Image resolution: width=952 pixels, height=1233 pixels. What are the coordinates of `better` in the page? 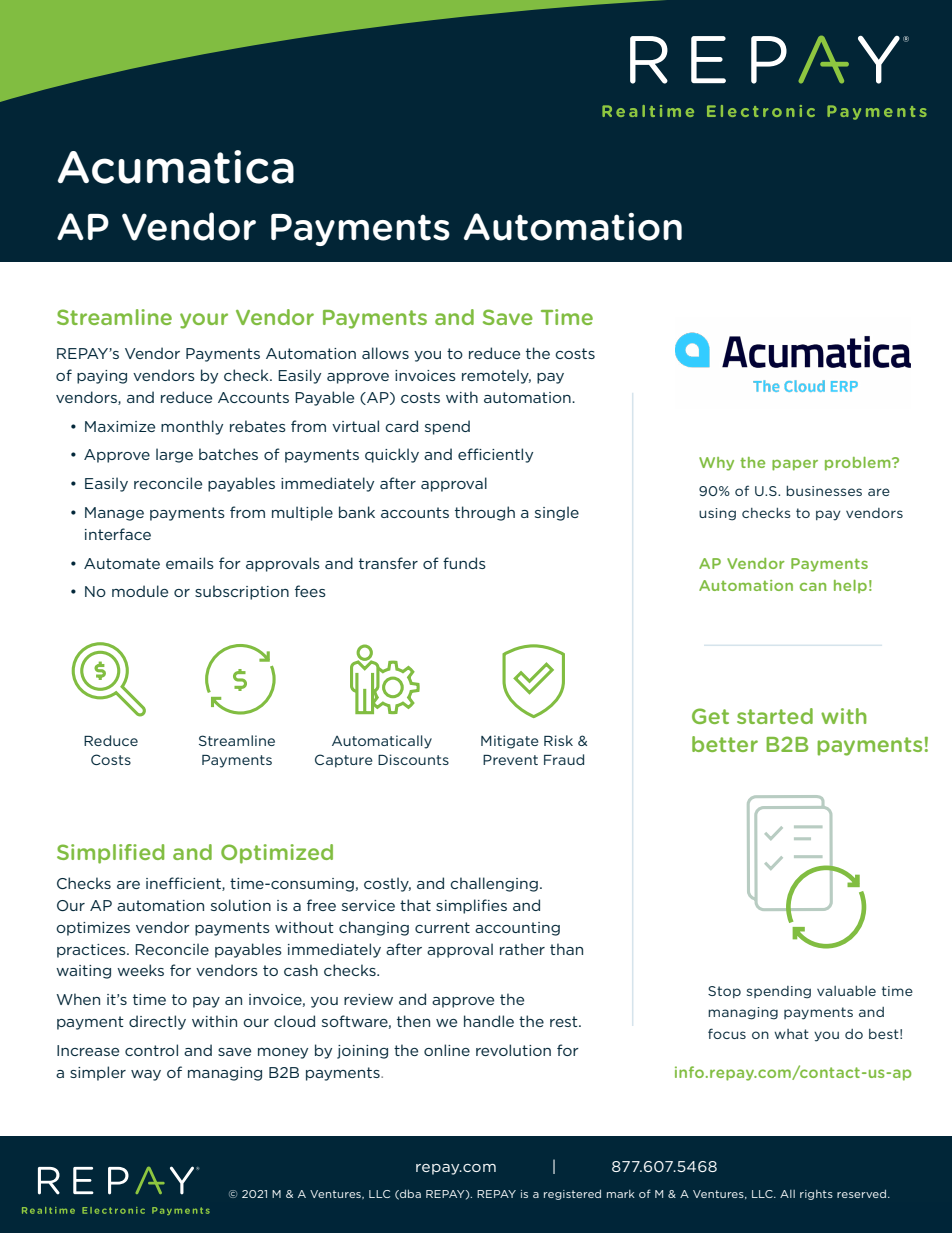 It's located at (725, 744).
